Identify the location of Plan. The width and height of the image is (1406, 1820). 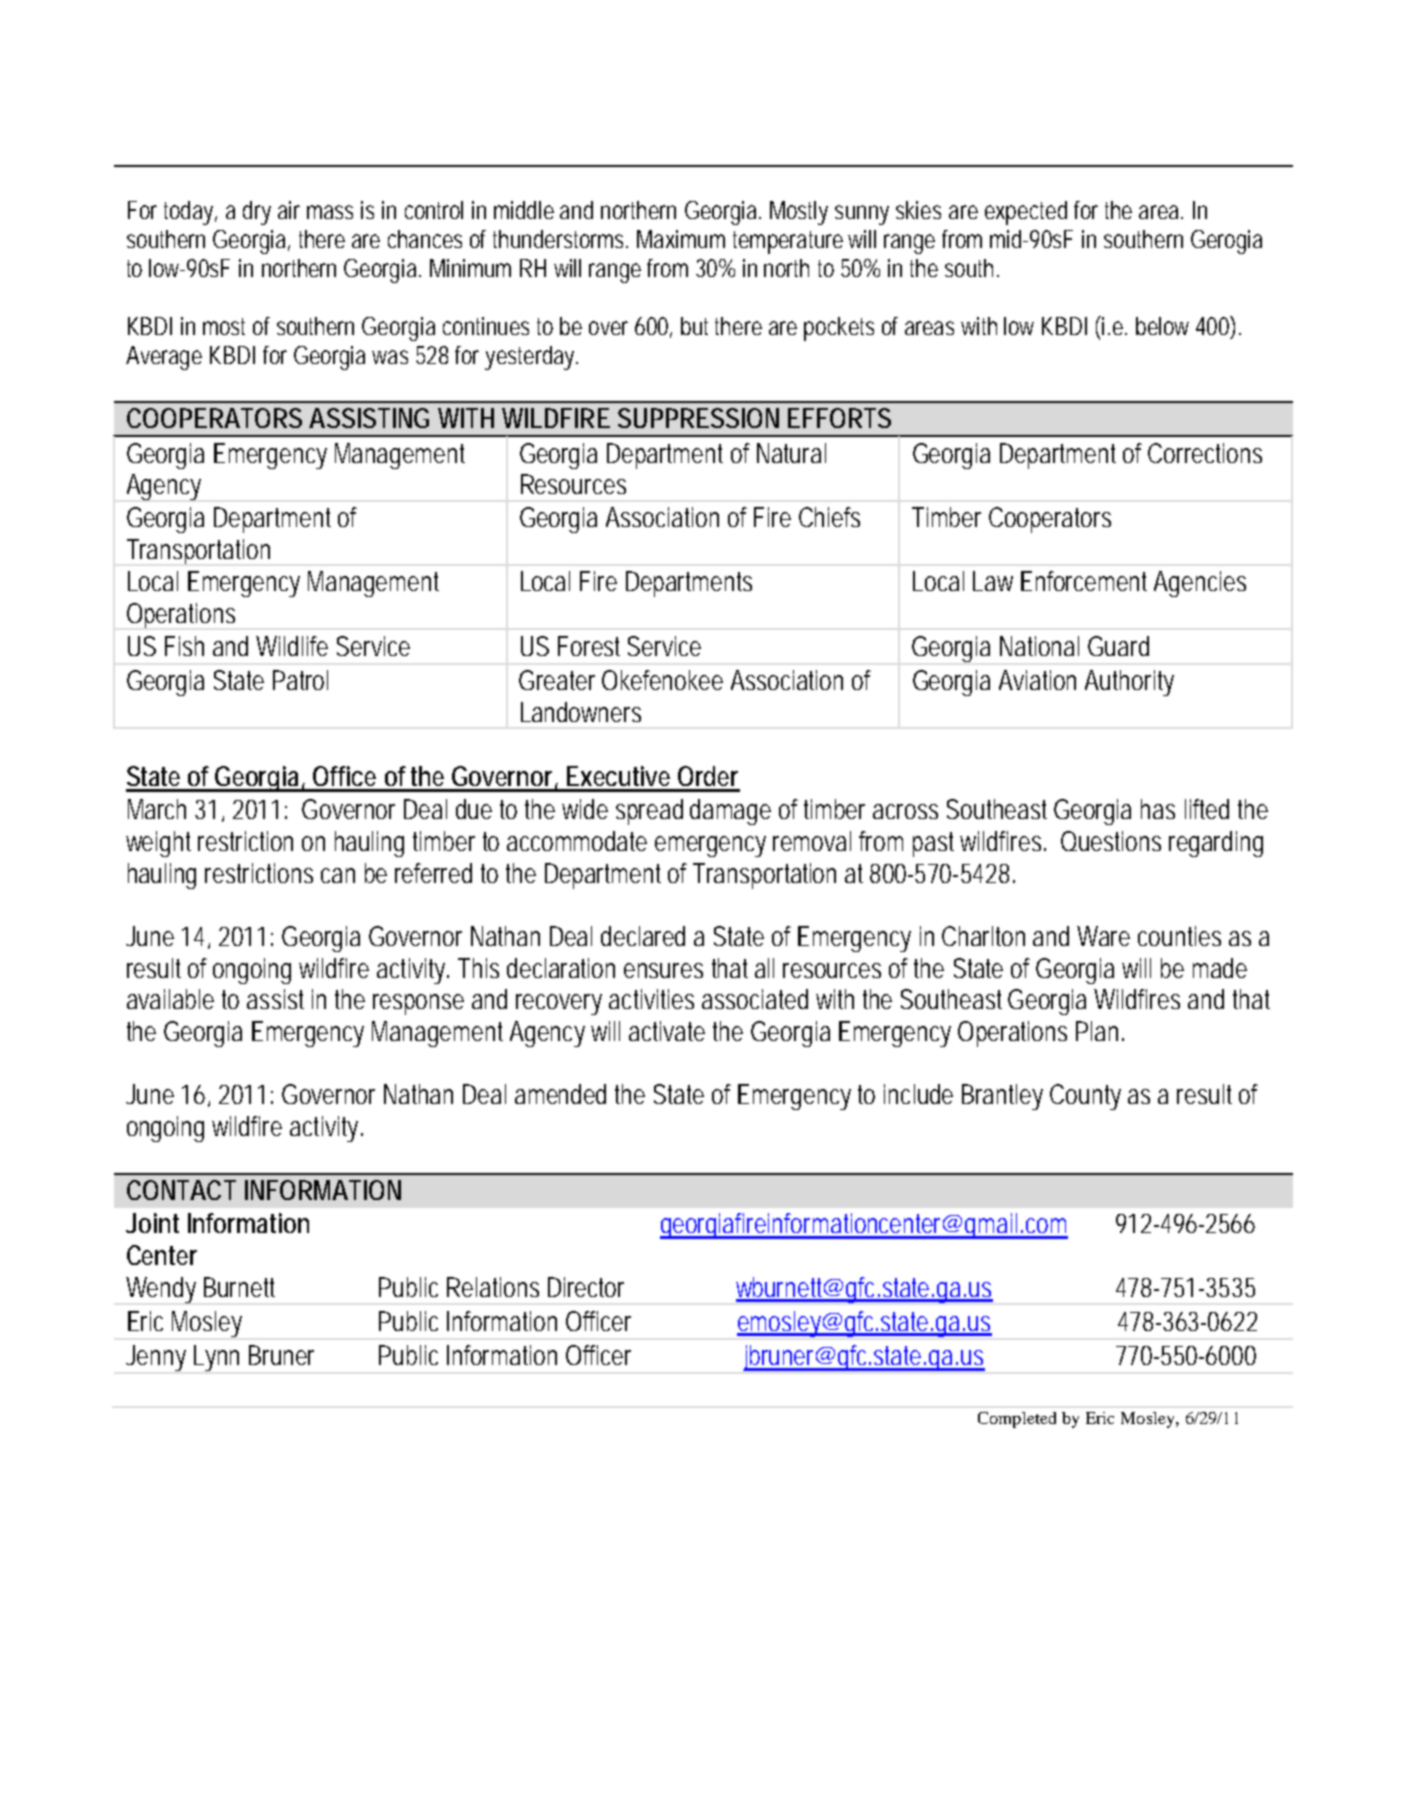
(1100, 1031).
